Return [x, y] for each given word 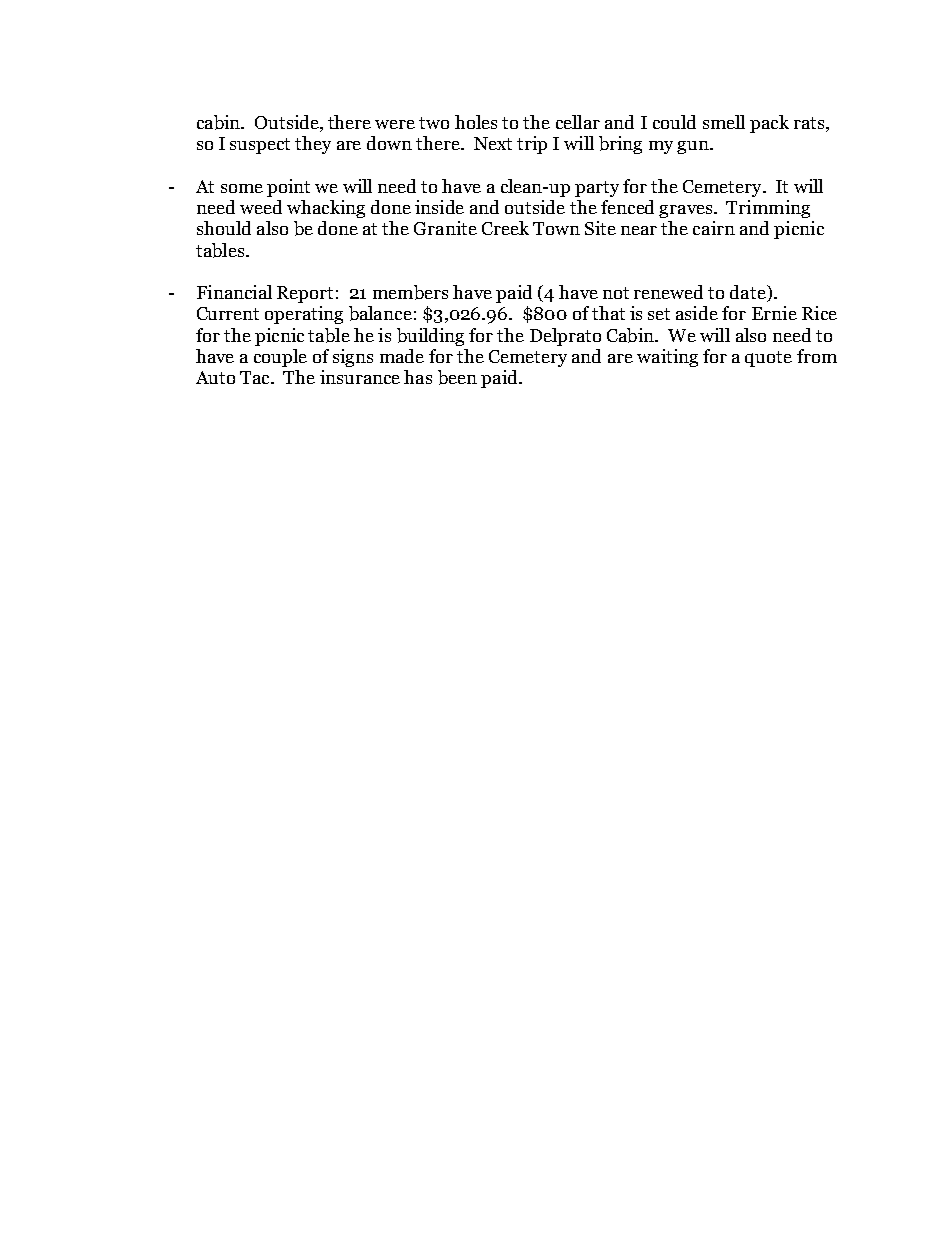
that [608, 313]
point [288, 188]
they [313, 145]
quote [768, 359]
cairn [714, 228]
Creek [505, 228]
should [224, 228]
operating [304, 315]
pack [769, 124]
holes [476, 122]
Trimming [768, 209]
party [597, 189]
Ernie [774, 313]
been [457, 377]
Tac [256, 377]
